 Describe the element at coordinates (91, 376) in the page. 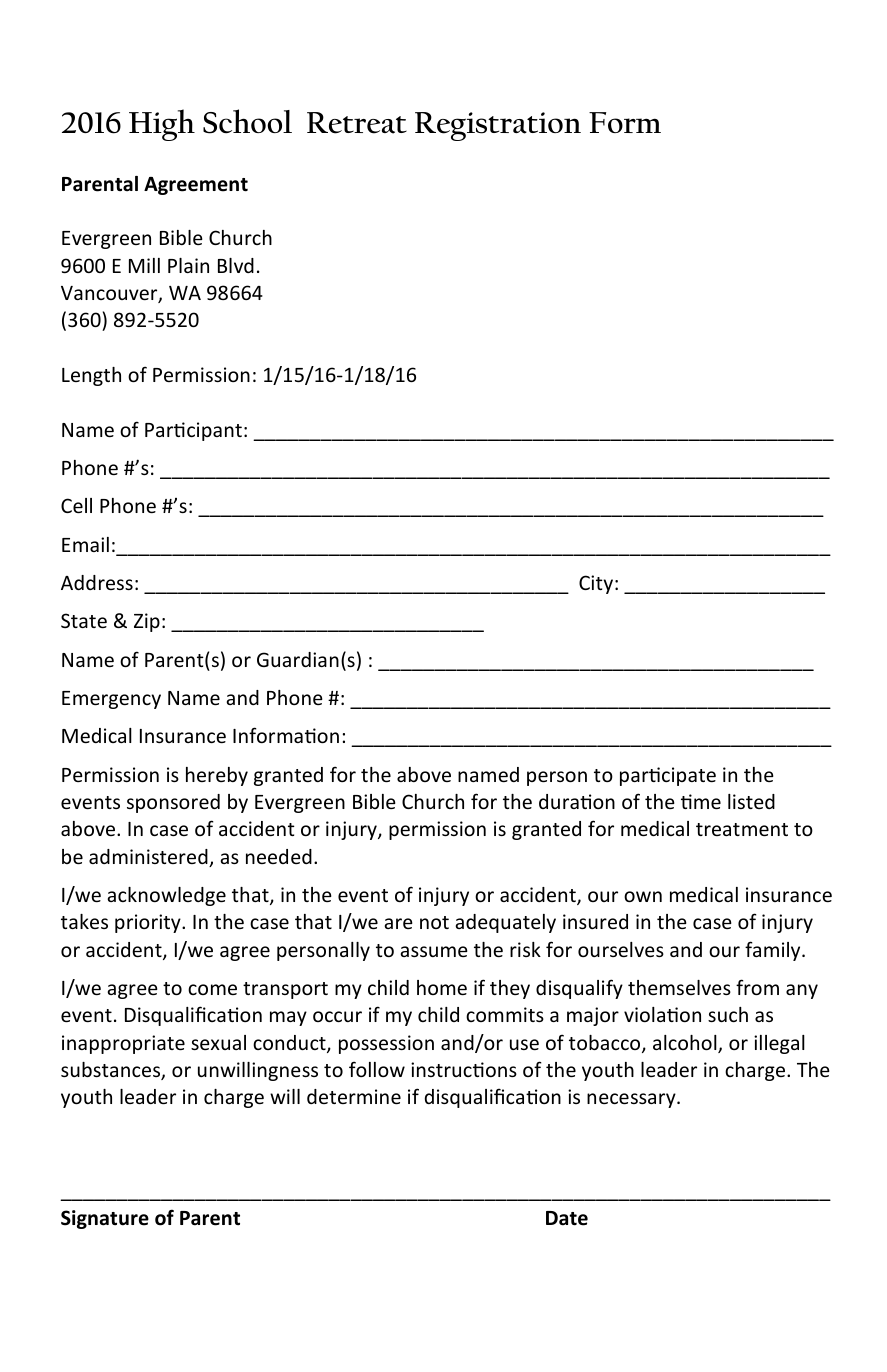

I see `Length` at that location.
